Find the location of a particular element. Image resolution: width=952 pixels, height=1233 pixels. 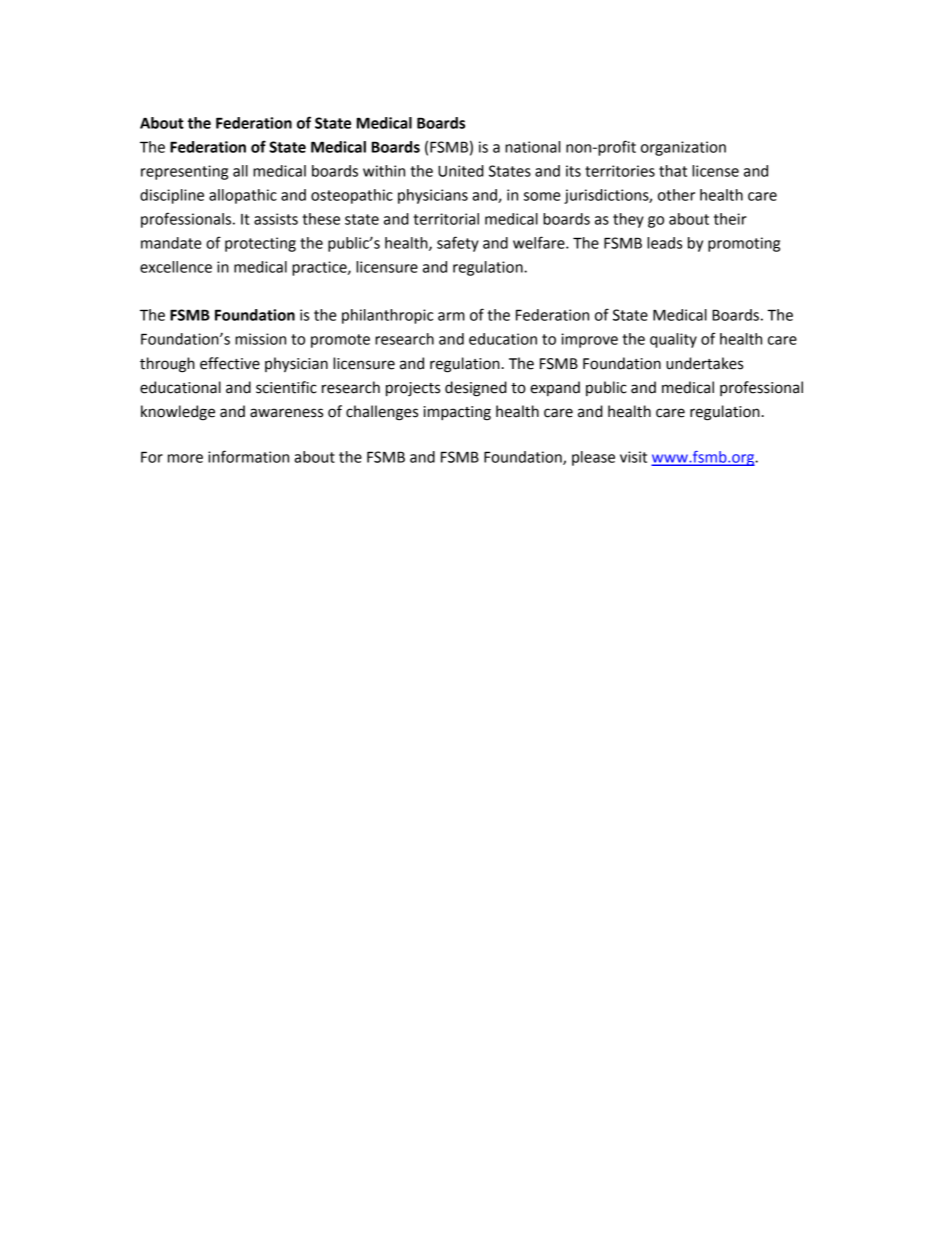

United is located at coordinates (461, 171).
